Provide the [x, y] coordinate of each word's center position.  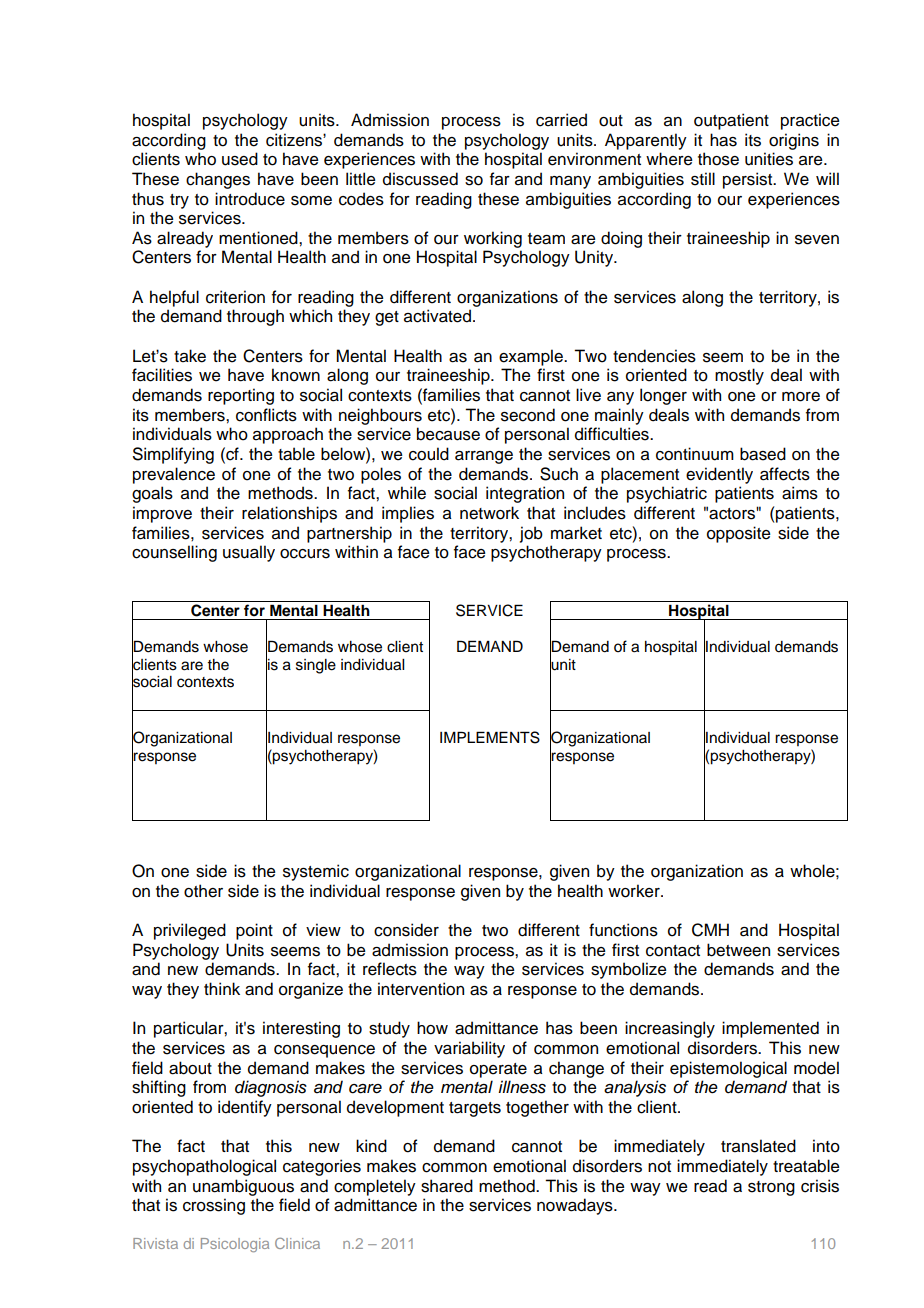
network [489, 513]
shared [447, 1186]
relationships [289, 514]
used [240, 159]
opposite [739, 534]
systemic [316, 872]
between [738, 950]
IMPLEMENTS [490, 737]
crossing [214, 1206]
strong [771, 1188]
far [500, 179]
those [718, 159]
